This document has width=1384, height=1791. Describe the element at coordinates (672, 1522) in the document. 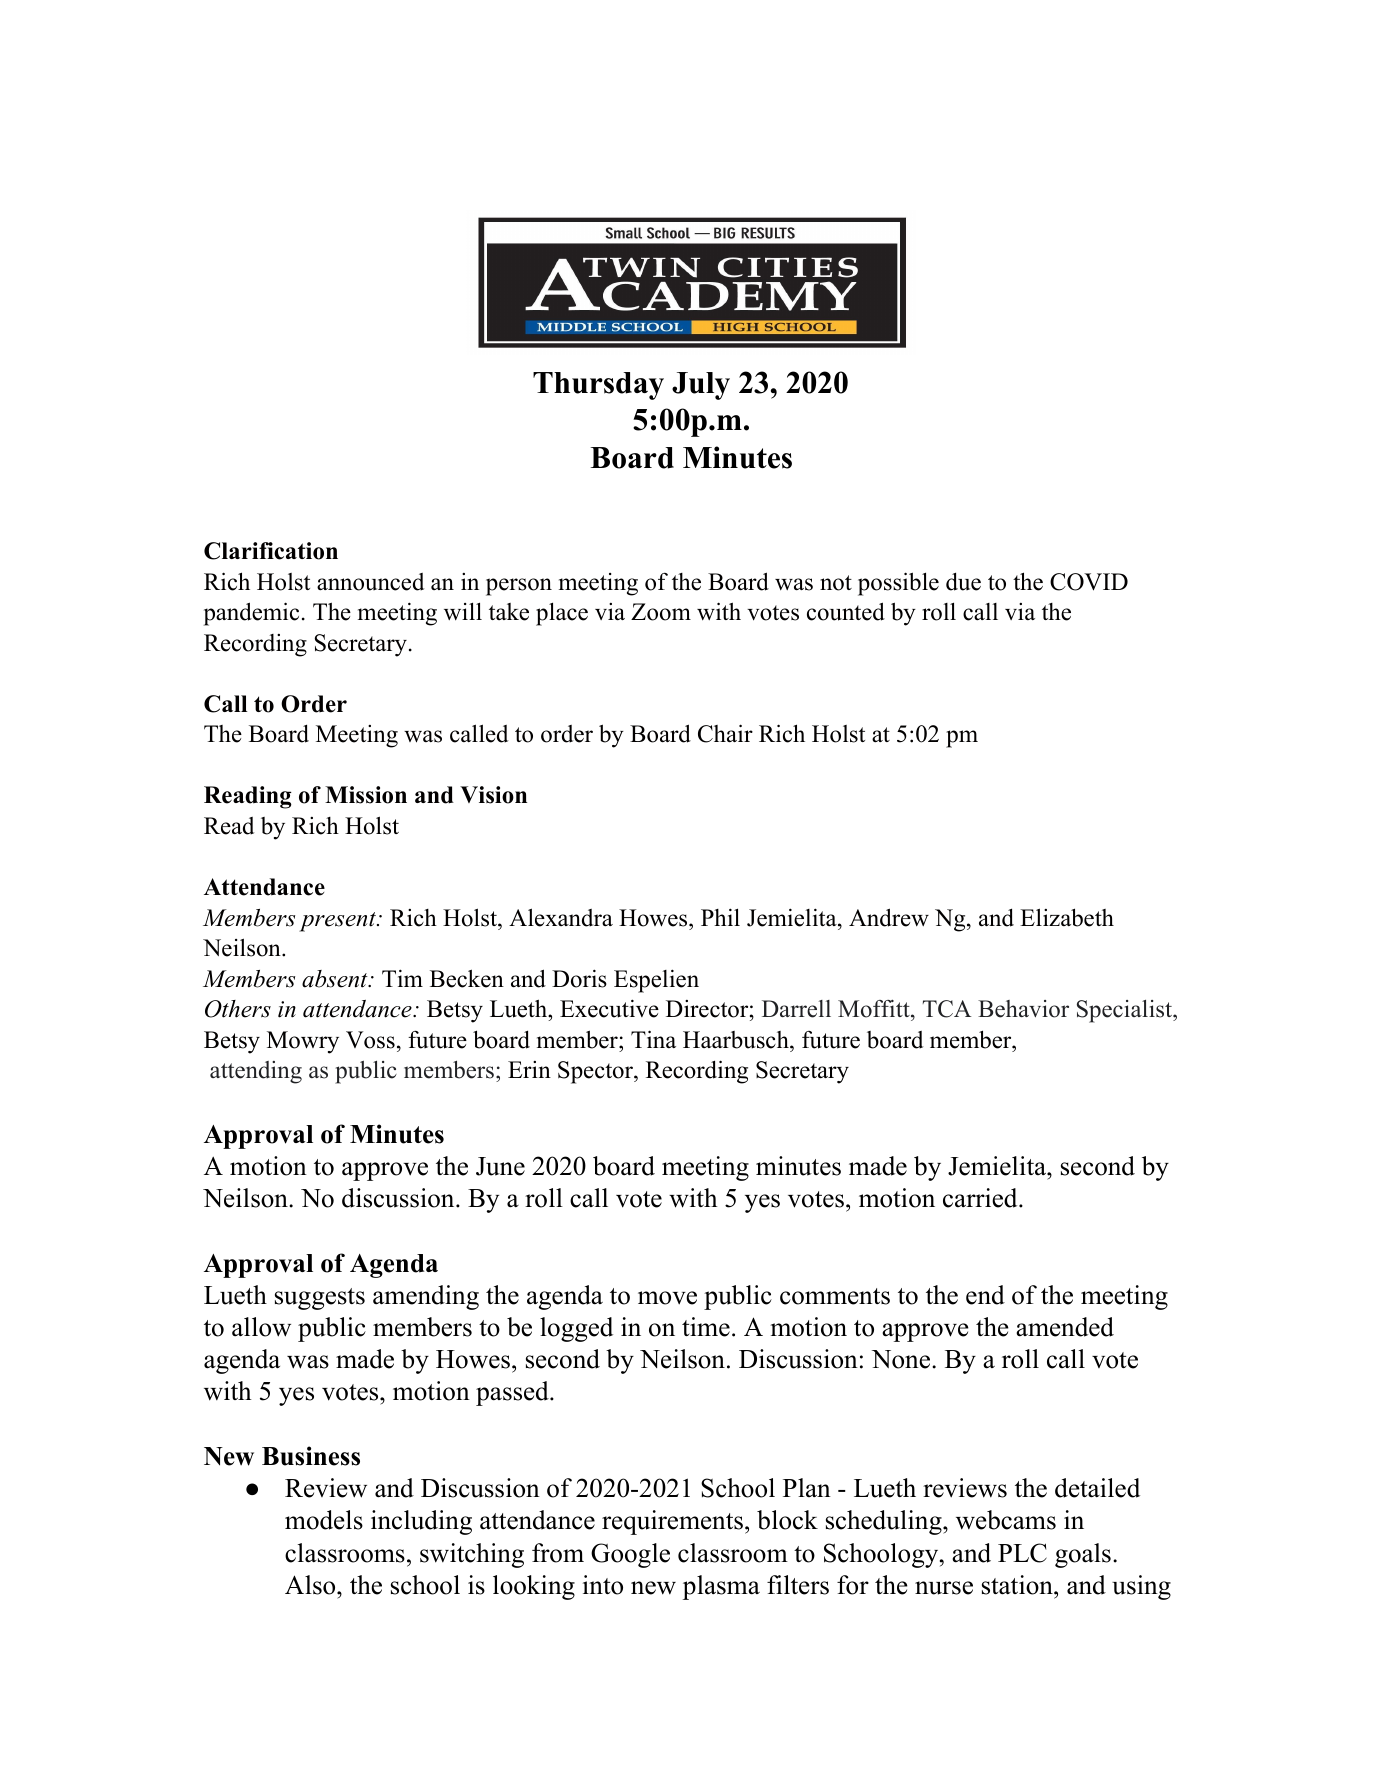

I see `requirements` at that location.
